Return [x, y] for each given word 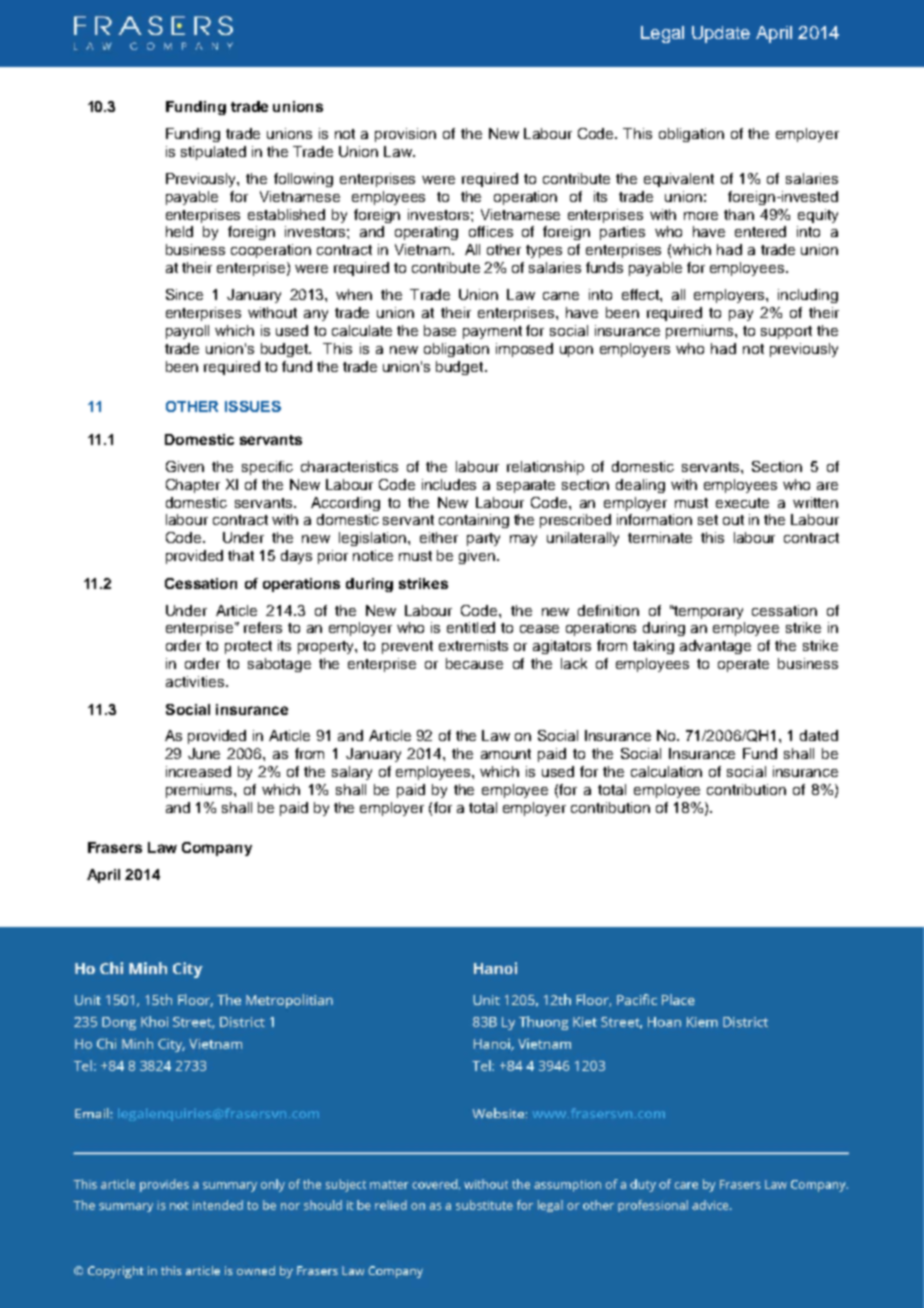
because [474, 663]
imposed [524, 350]
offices [491, 231]
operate [743, 665]
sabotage [279, 665]
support [786, 332]
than [739, 214]
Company [217, 849]
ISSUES [253, 406]
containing [474, 521]
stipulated [213, 153]
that [241, 555]
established [286, 214]
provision [405, 135]
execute [742, 503]
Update [721, 34]
